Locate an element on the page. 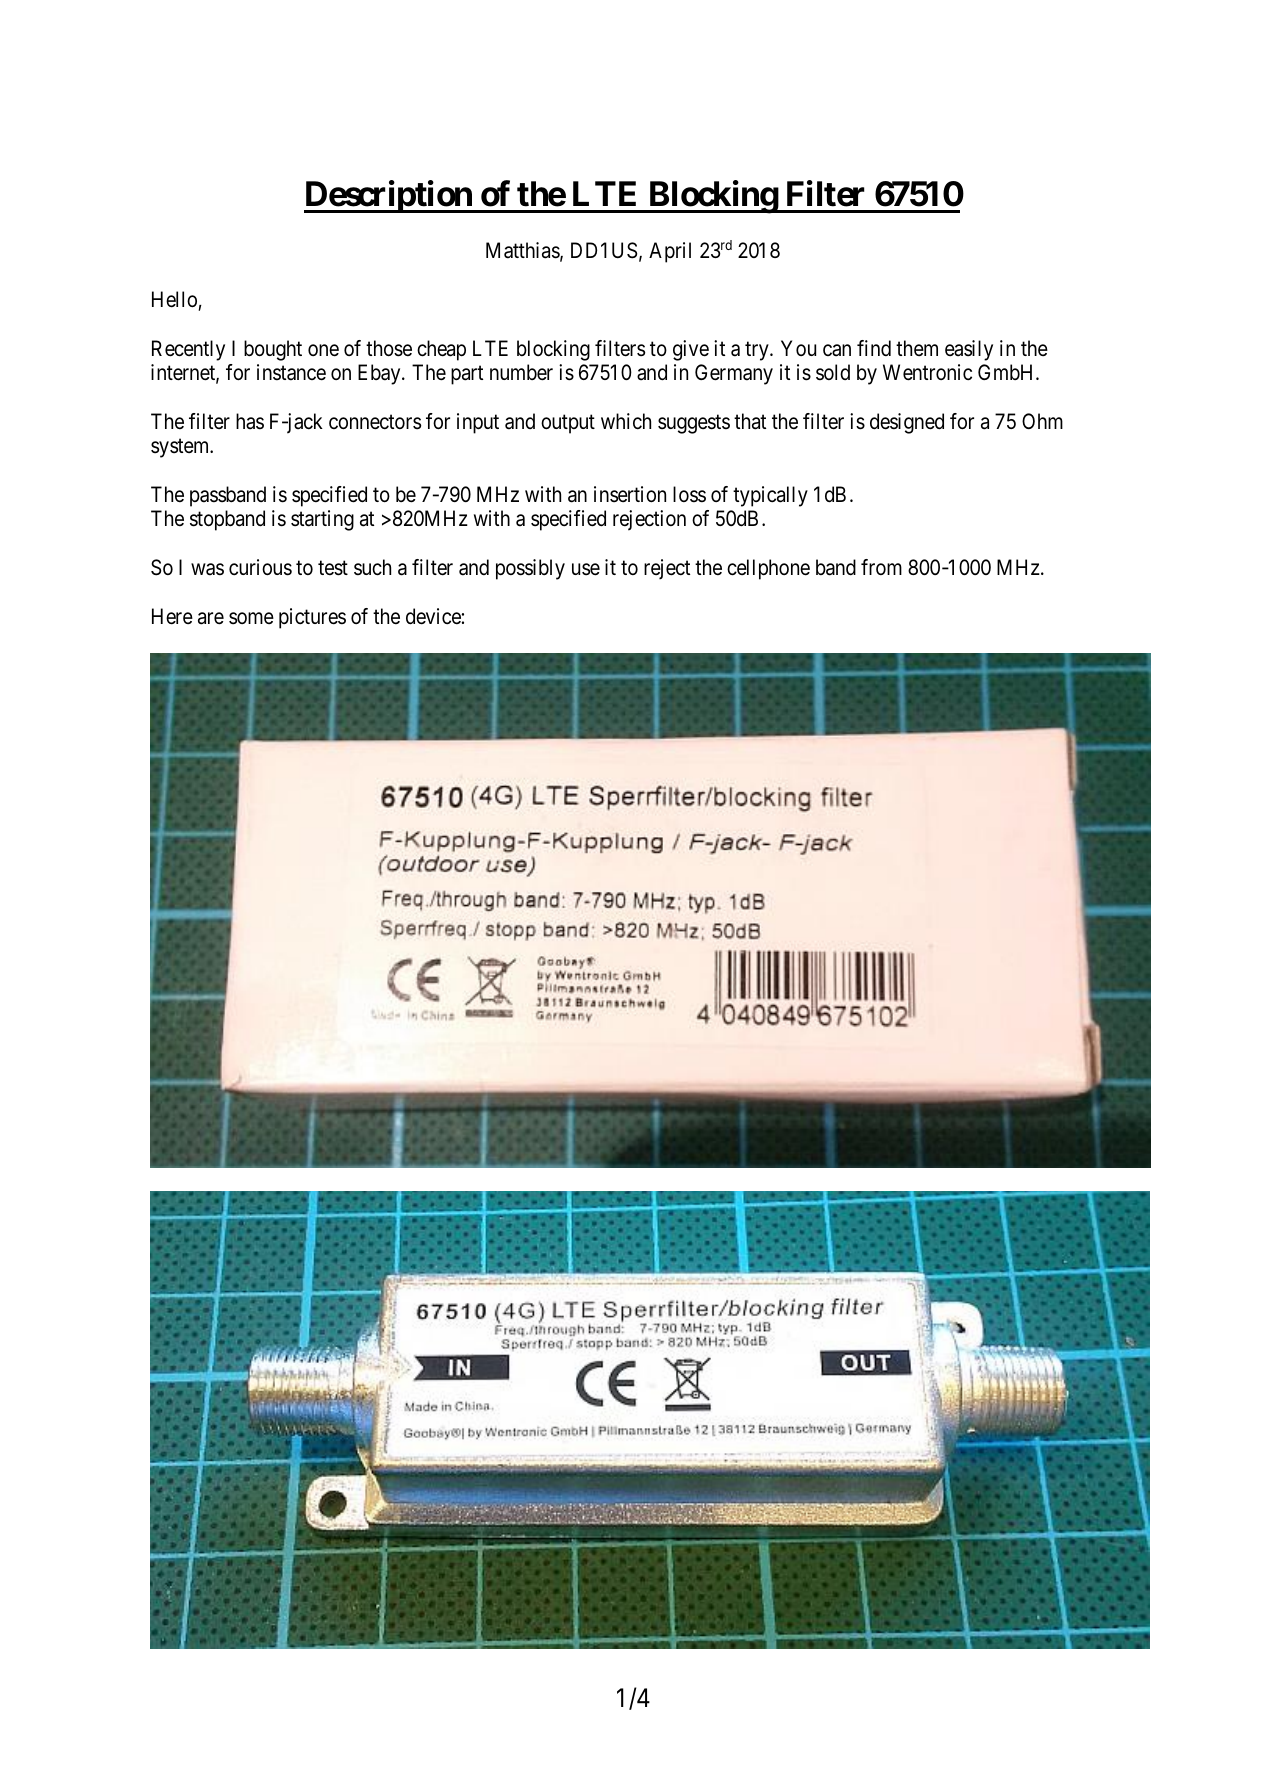 The image size is (1265, 1788). find is located at coordinates (874, 348).
